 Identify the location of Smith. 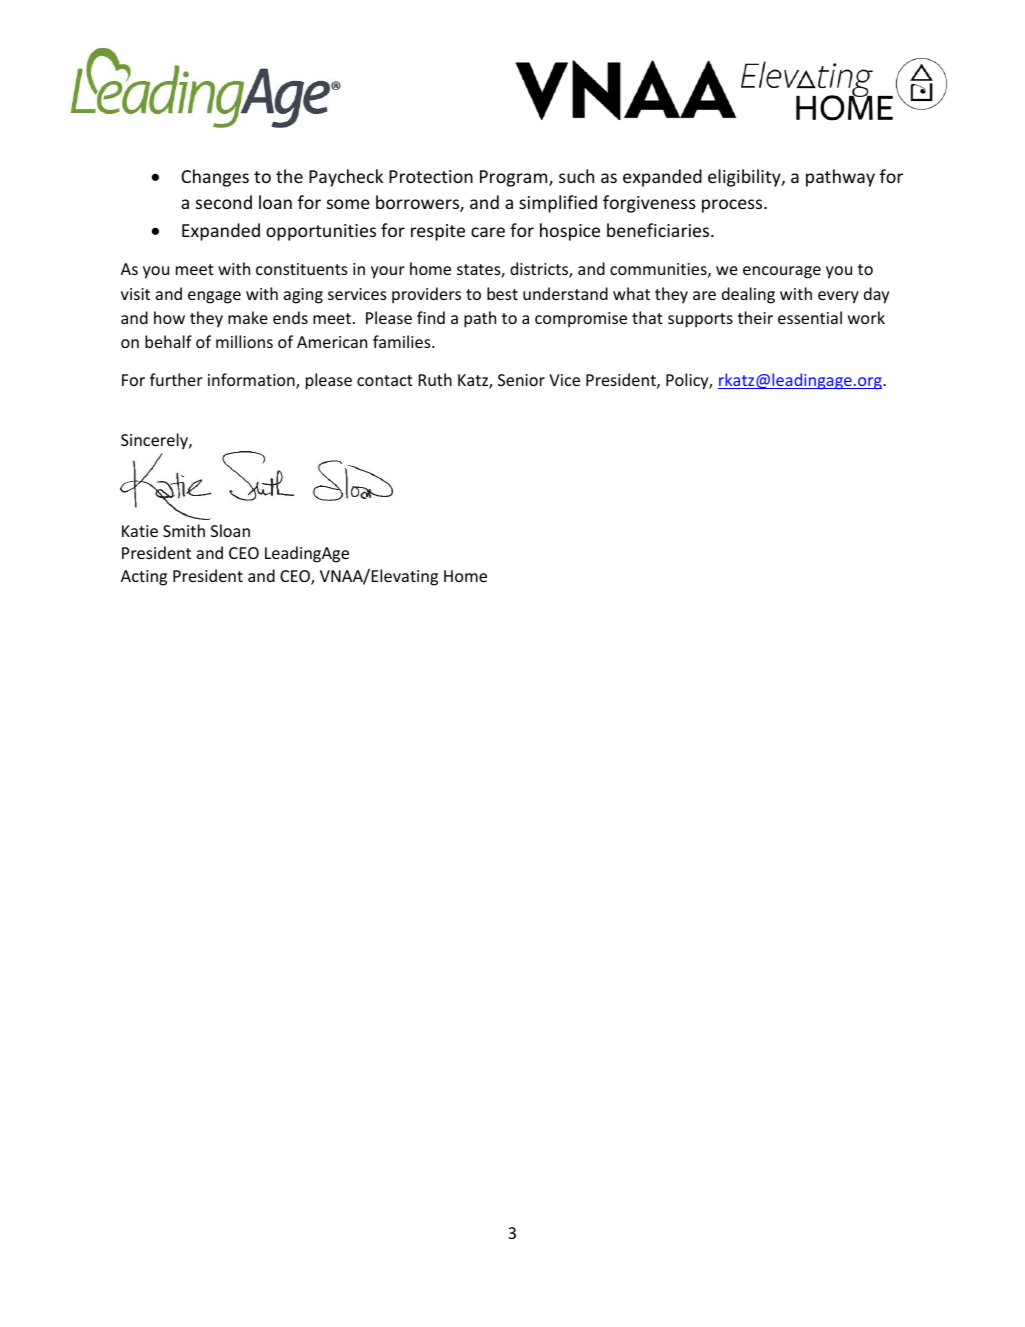
(184, 530).
